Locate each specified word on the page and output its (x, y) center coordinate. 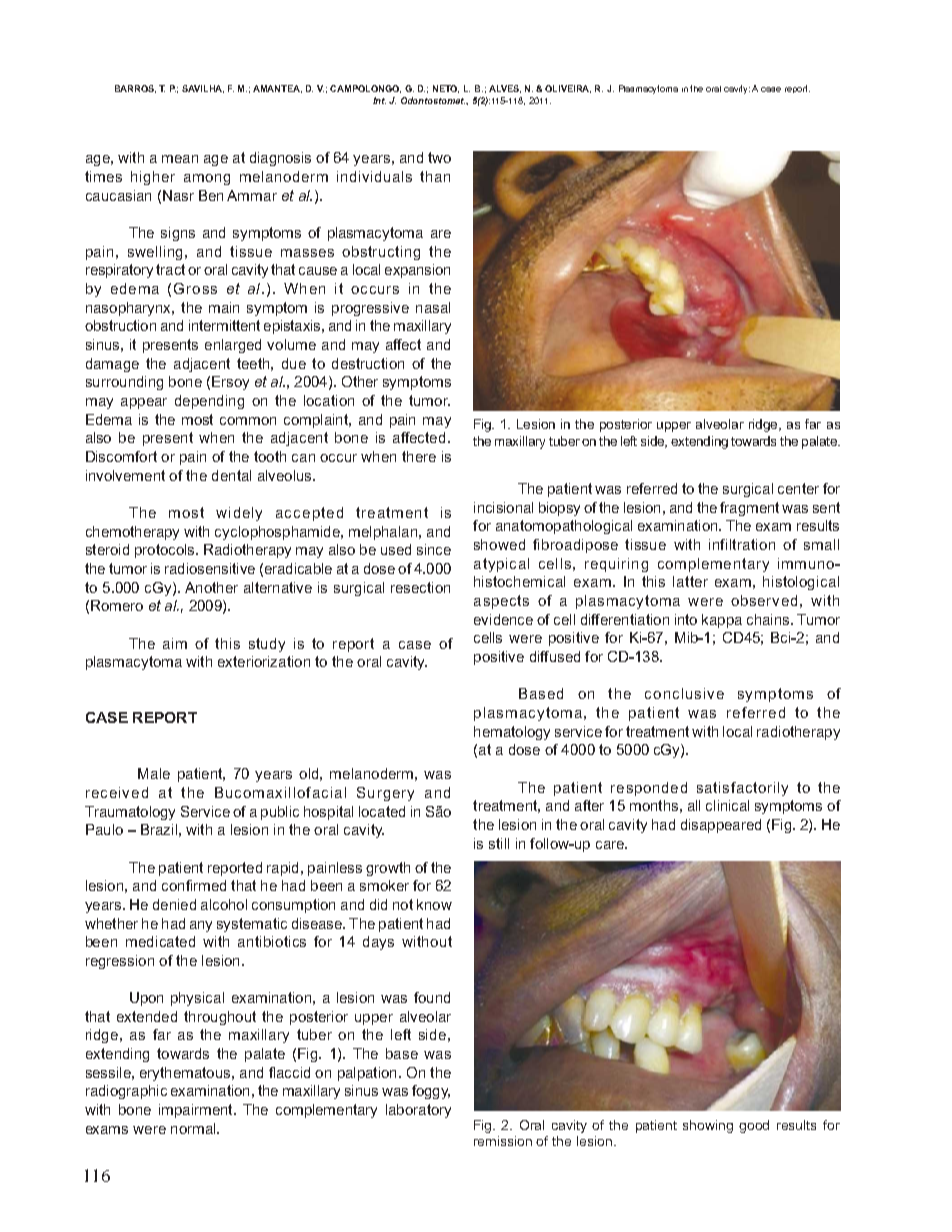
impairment (197, 1111)
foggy (431, 1092)
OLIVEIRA (568, 89)
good (754, 1126)
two (439, 157)
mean (180, 159)
